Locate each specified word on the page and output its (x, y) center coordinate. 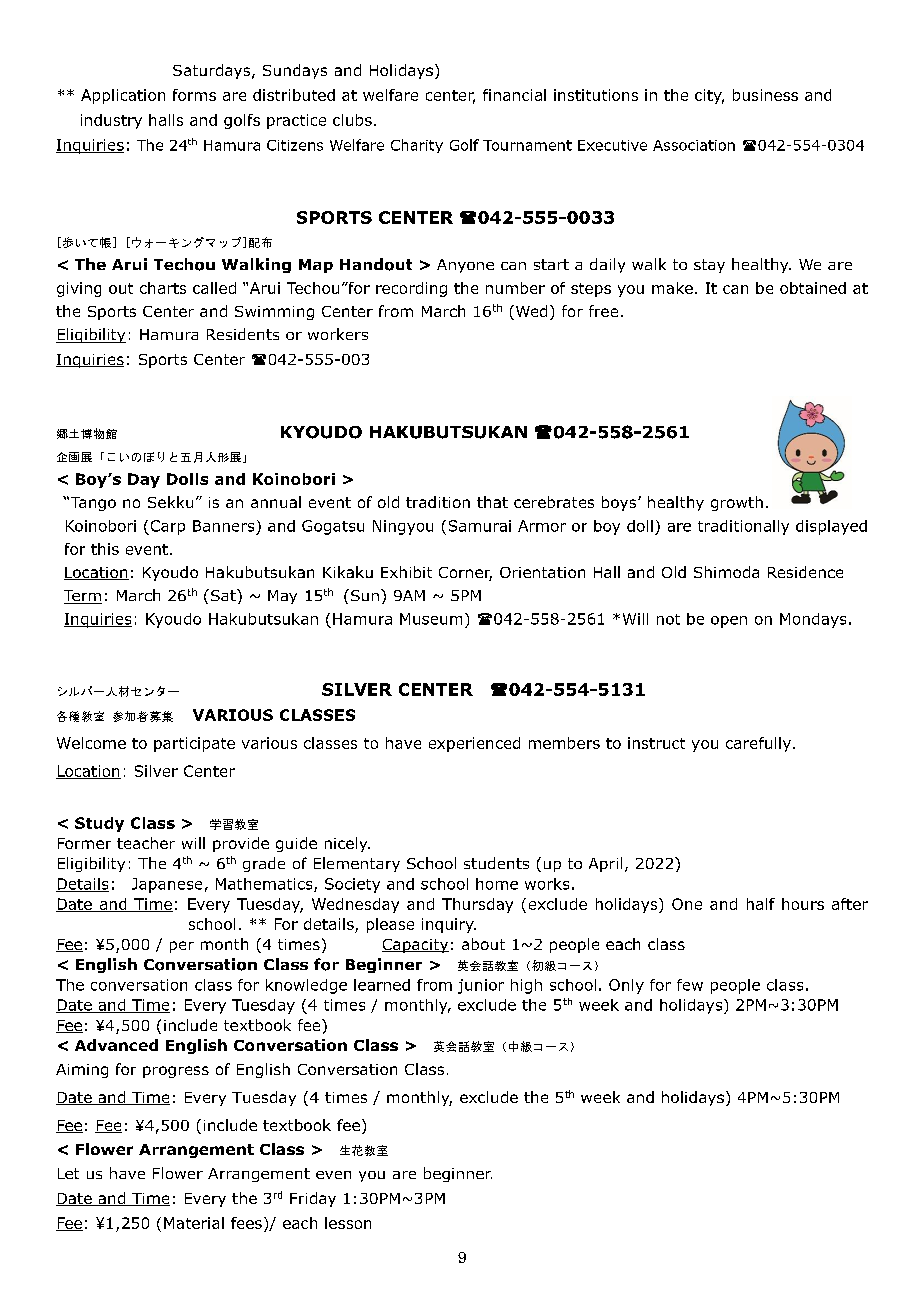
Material (194, 1223)
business (765, 95)
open (729, 622)
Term (83, 597)
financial (514, 95)
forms (194, 95)
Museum (431, 619)
